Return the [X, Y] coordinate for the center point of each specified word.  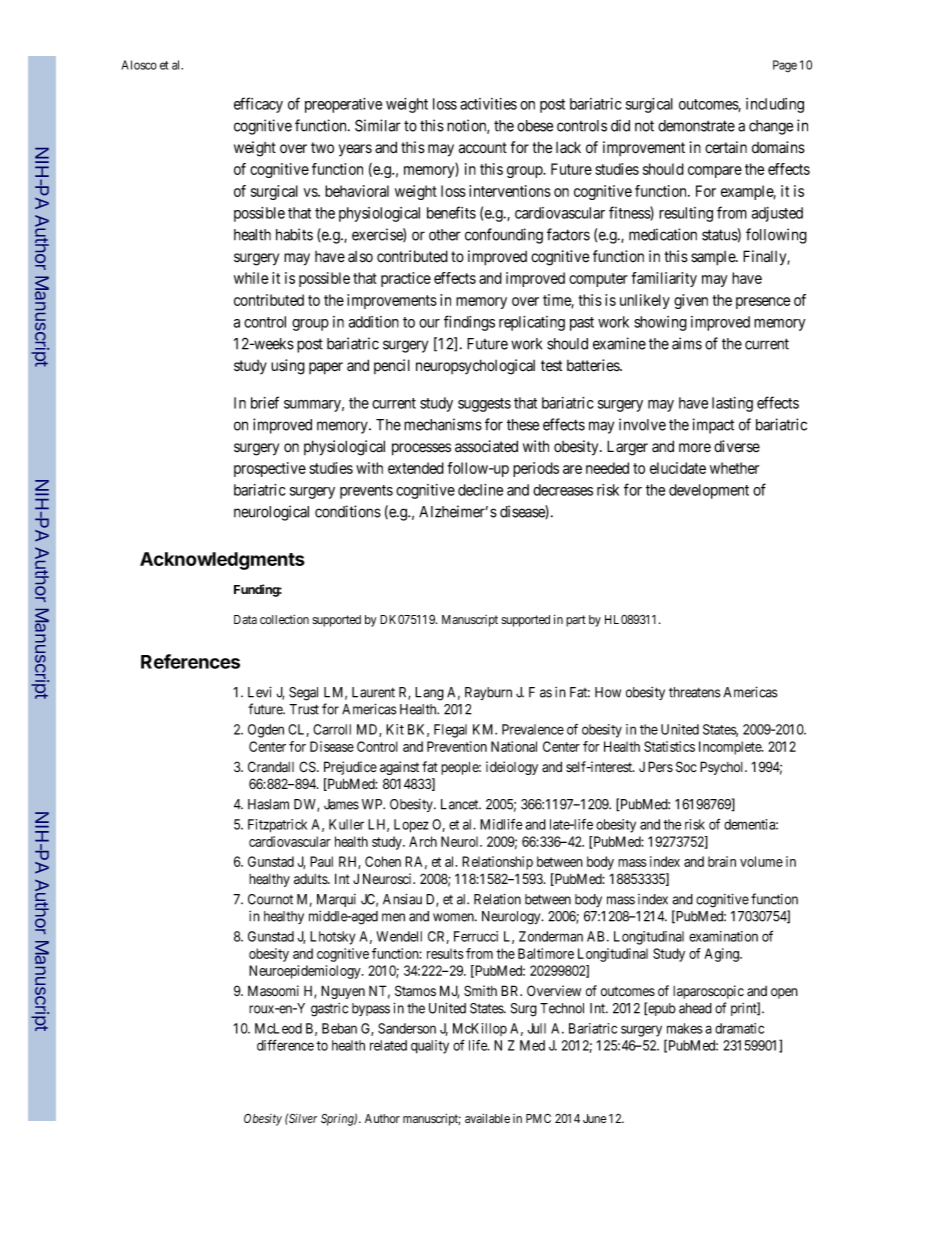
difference [285, 1045]
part [576, 621]
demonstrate [696, 126]
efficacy [258, 105]
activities [488, 104]
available [487, 1118]
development [709, 491]
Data [245, 619]
